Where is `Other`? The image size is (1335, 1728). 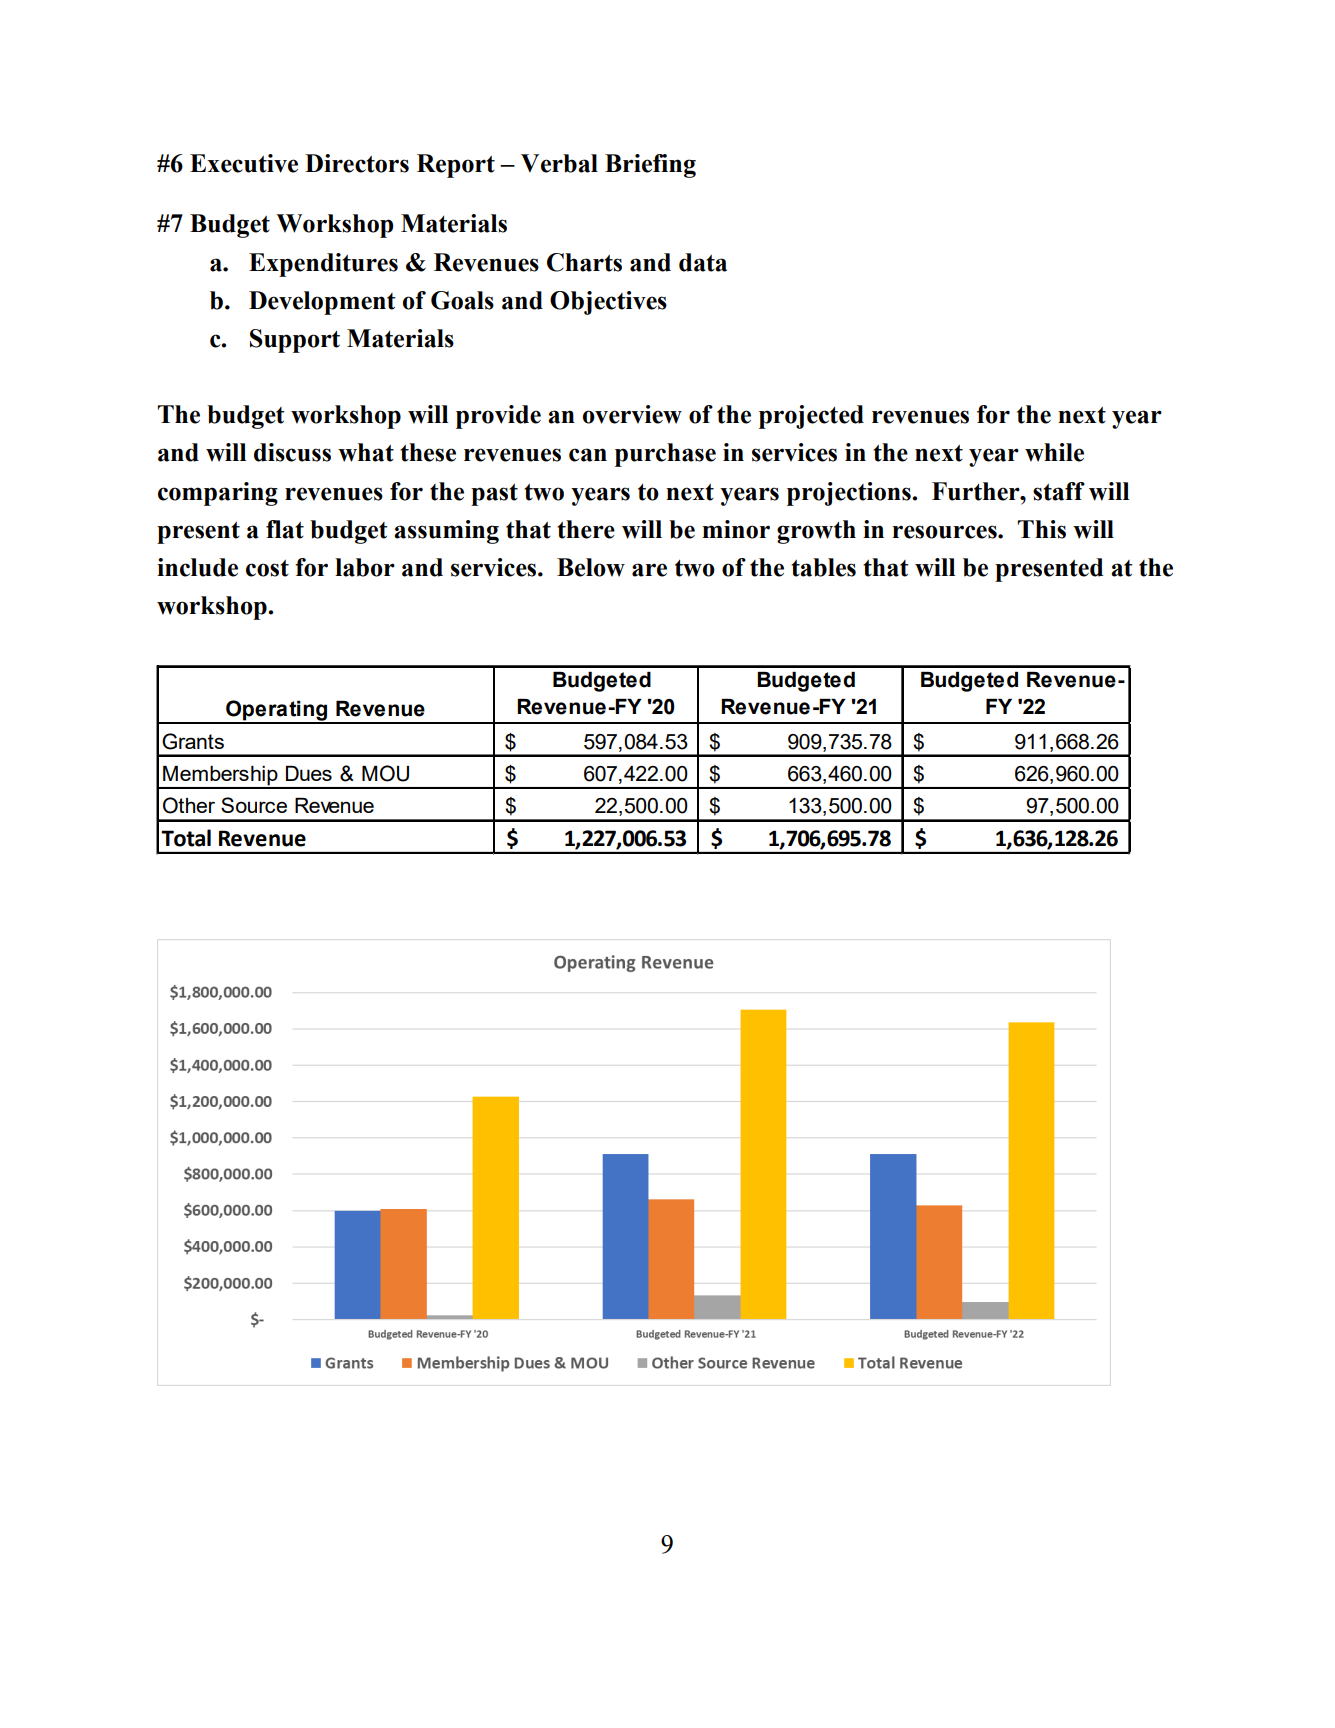 Other is located at coordinates (189, 805).
